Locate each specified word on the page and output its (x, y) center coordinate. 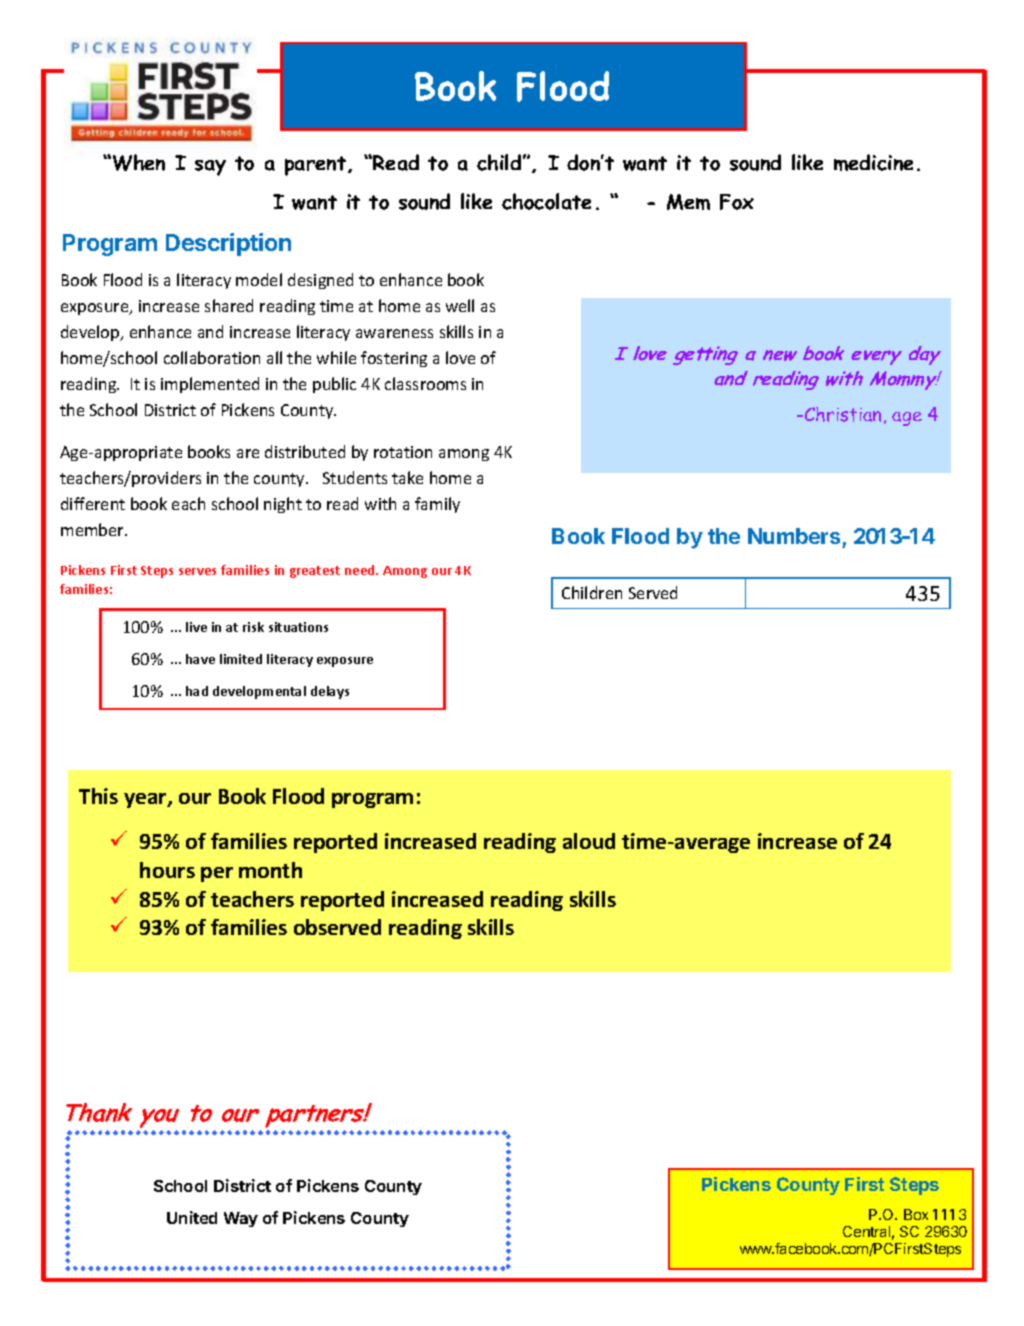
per (217, 874)
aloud (589, 841)
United (192, 1217)
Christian (843, 414)
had (197, 691)
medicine (873, 162)
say (210, 168)
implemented (210, 385)
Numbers (795, 538)
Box (916, 1214)
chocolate (546, 201)
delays (330, 692)
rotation (403, 452)
